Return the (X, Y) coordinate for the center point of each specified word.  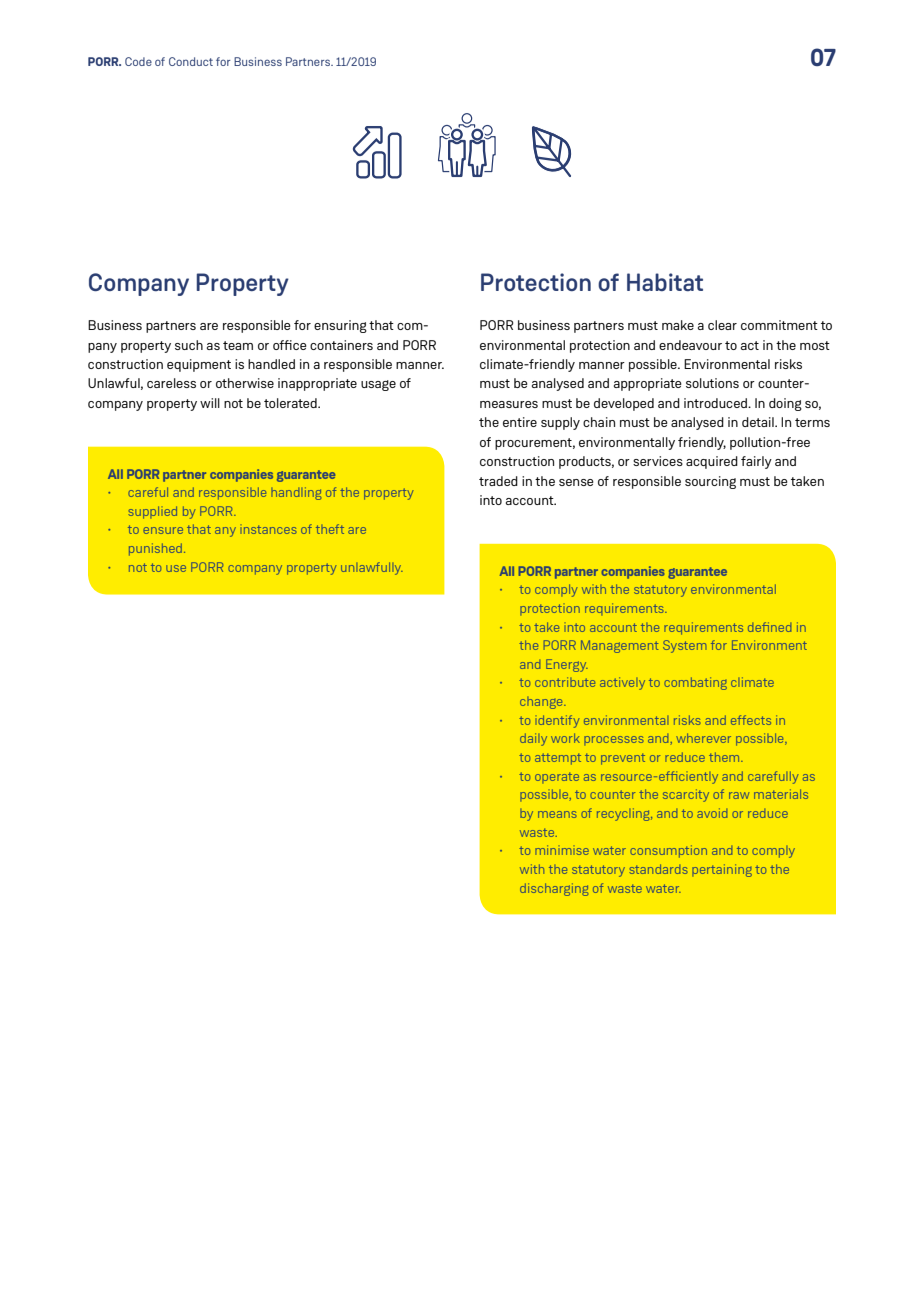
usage (378, 385)
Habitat (665, 282)
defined (769, 627)
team (238, 345)
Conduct (191, 61)
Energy (567, 665)
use (176, 568)
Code (138, 61)
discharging (554, 889)
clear (722, 325)
